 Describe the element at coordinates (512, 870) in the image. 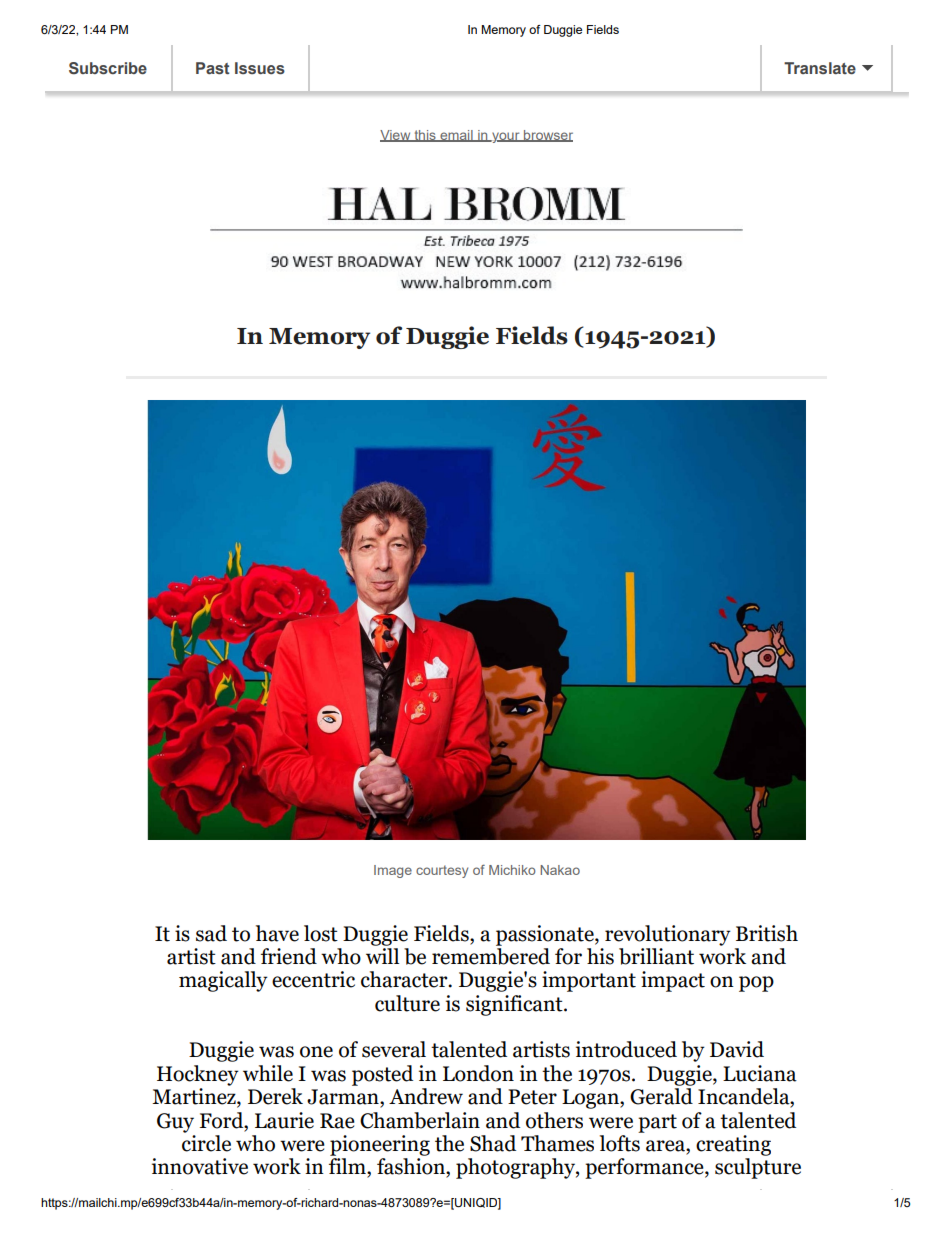

I see `Michiko` at that location.
